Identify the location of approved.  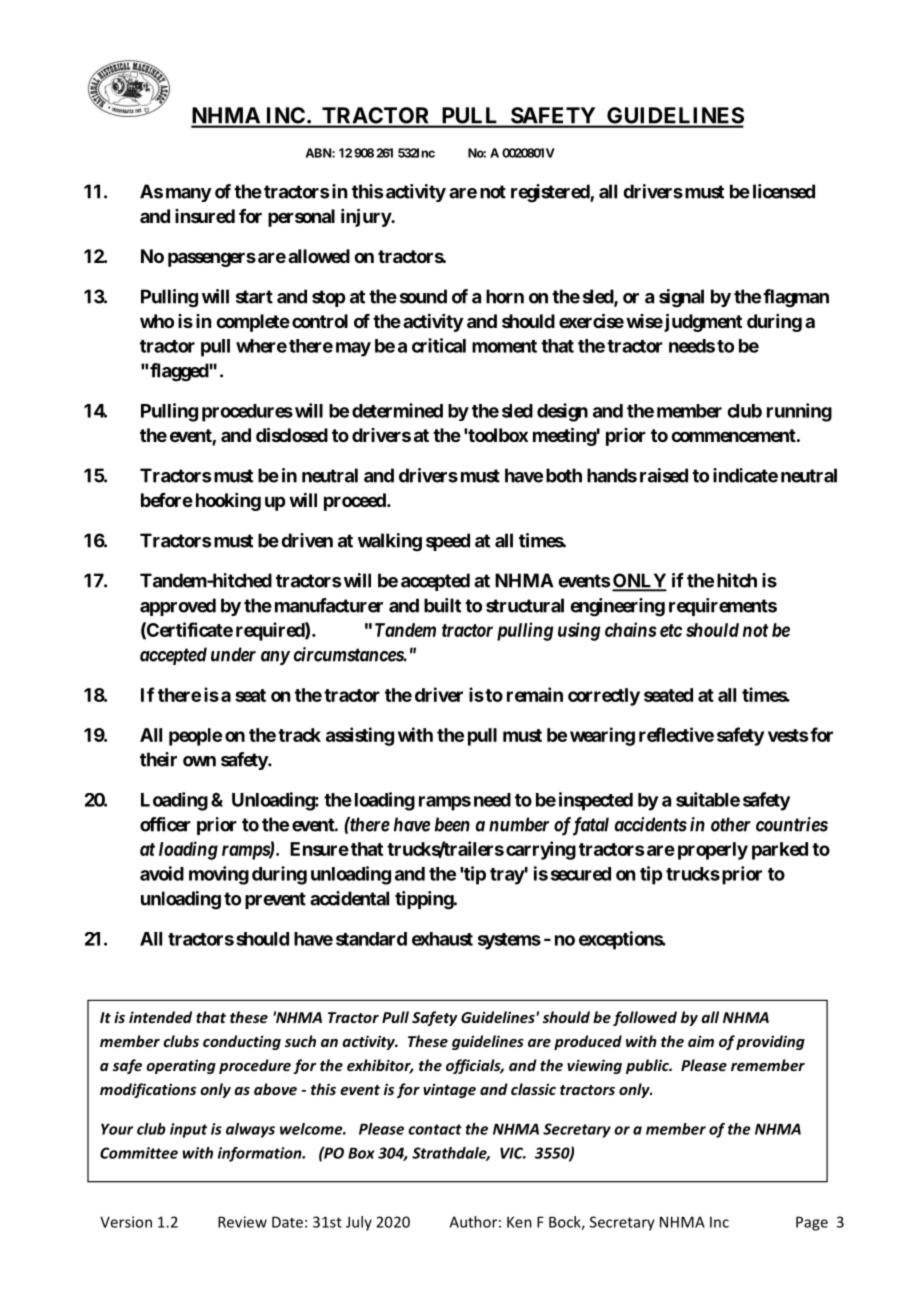
(178, 607).
